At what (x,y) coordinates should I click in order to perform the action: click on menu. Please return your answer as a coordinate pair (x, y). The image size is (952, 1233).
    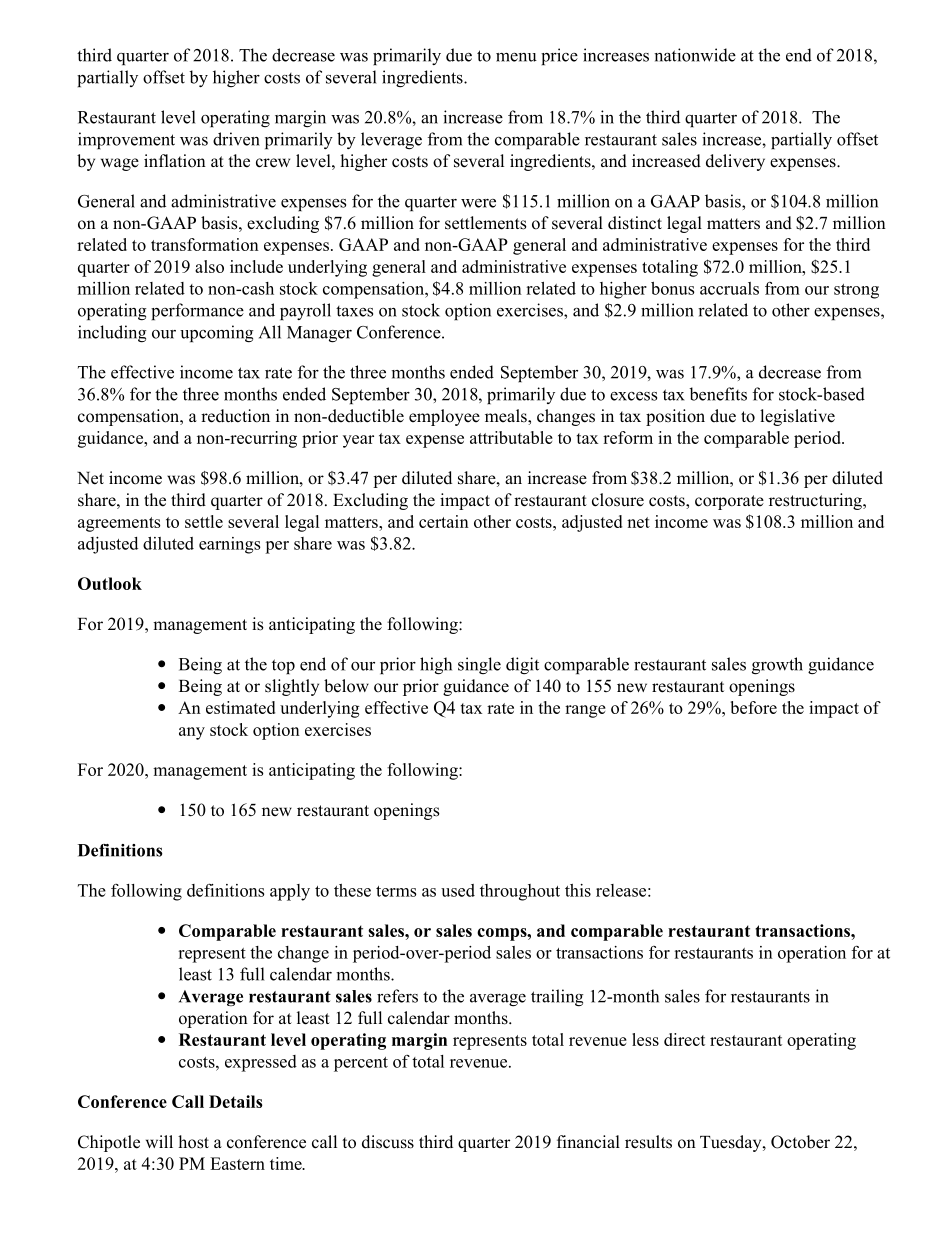
    Looking at the image, I should click on (516, 57).
